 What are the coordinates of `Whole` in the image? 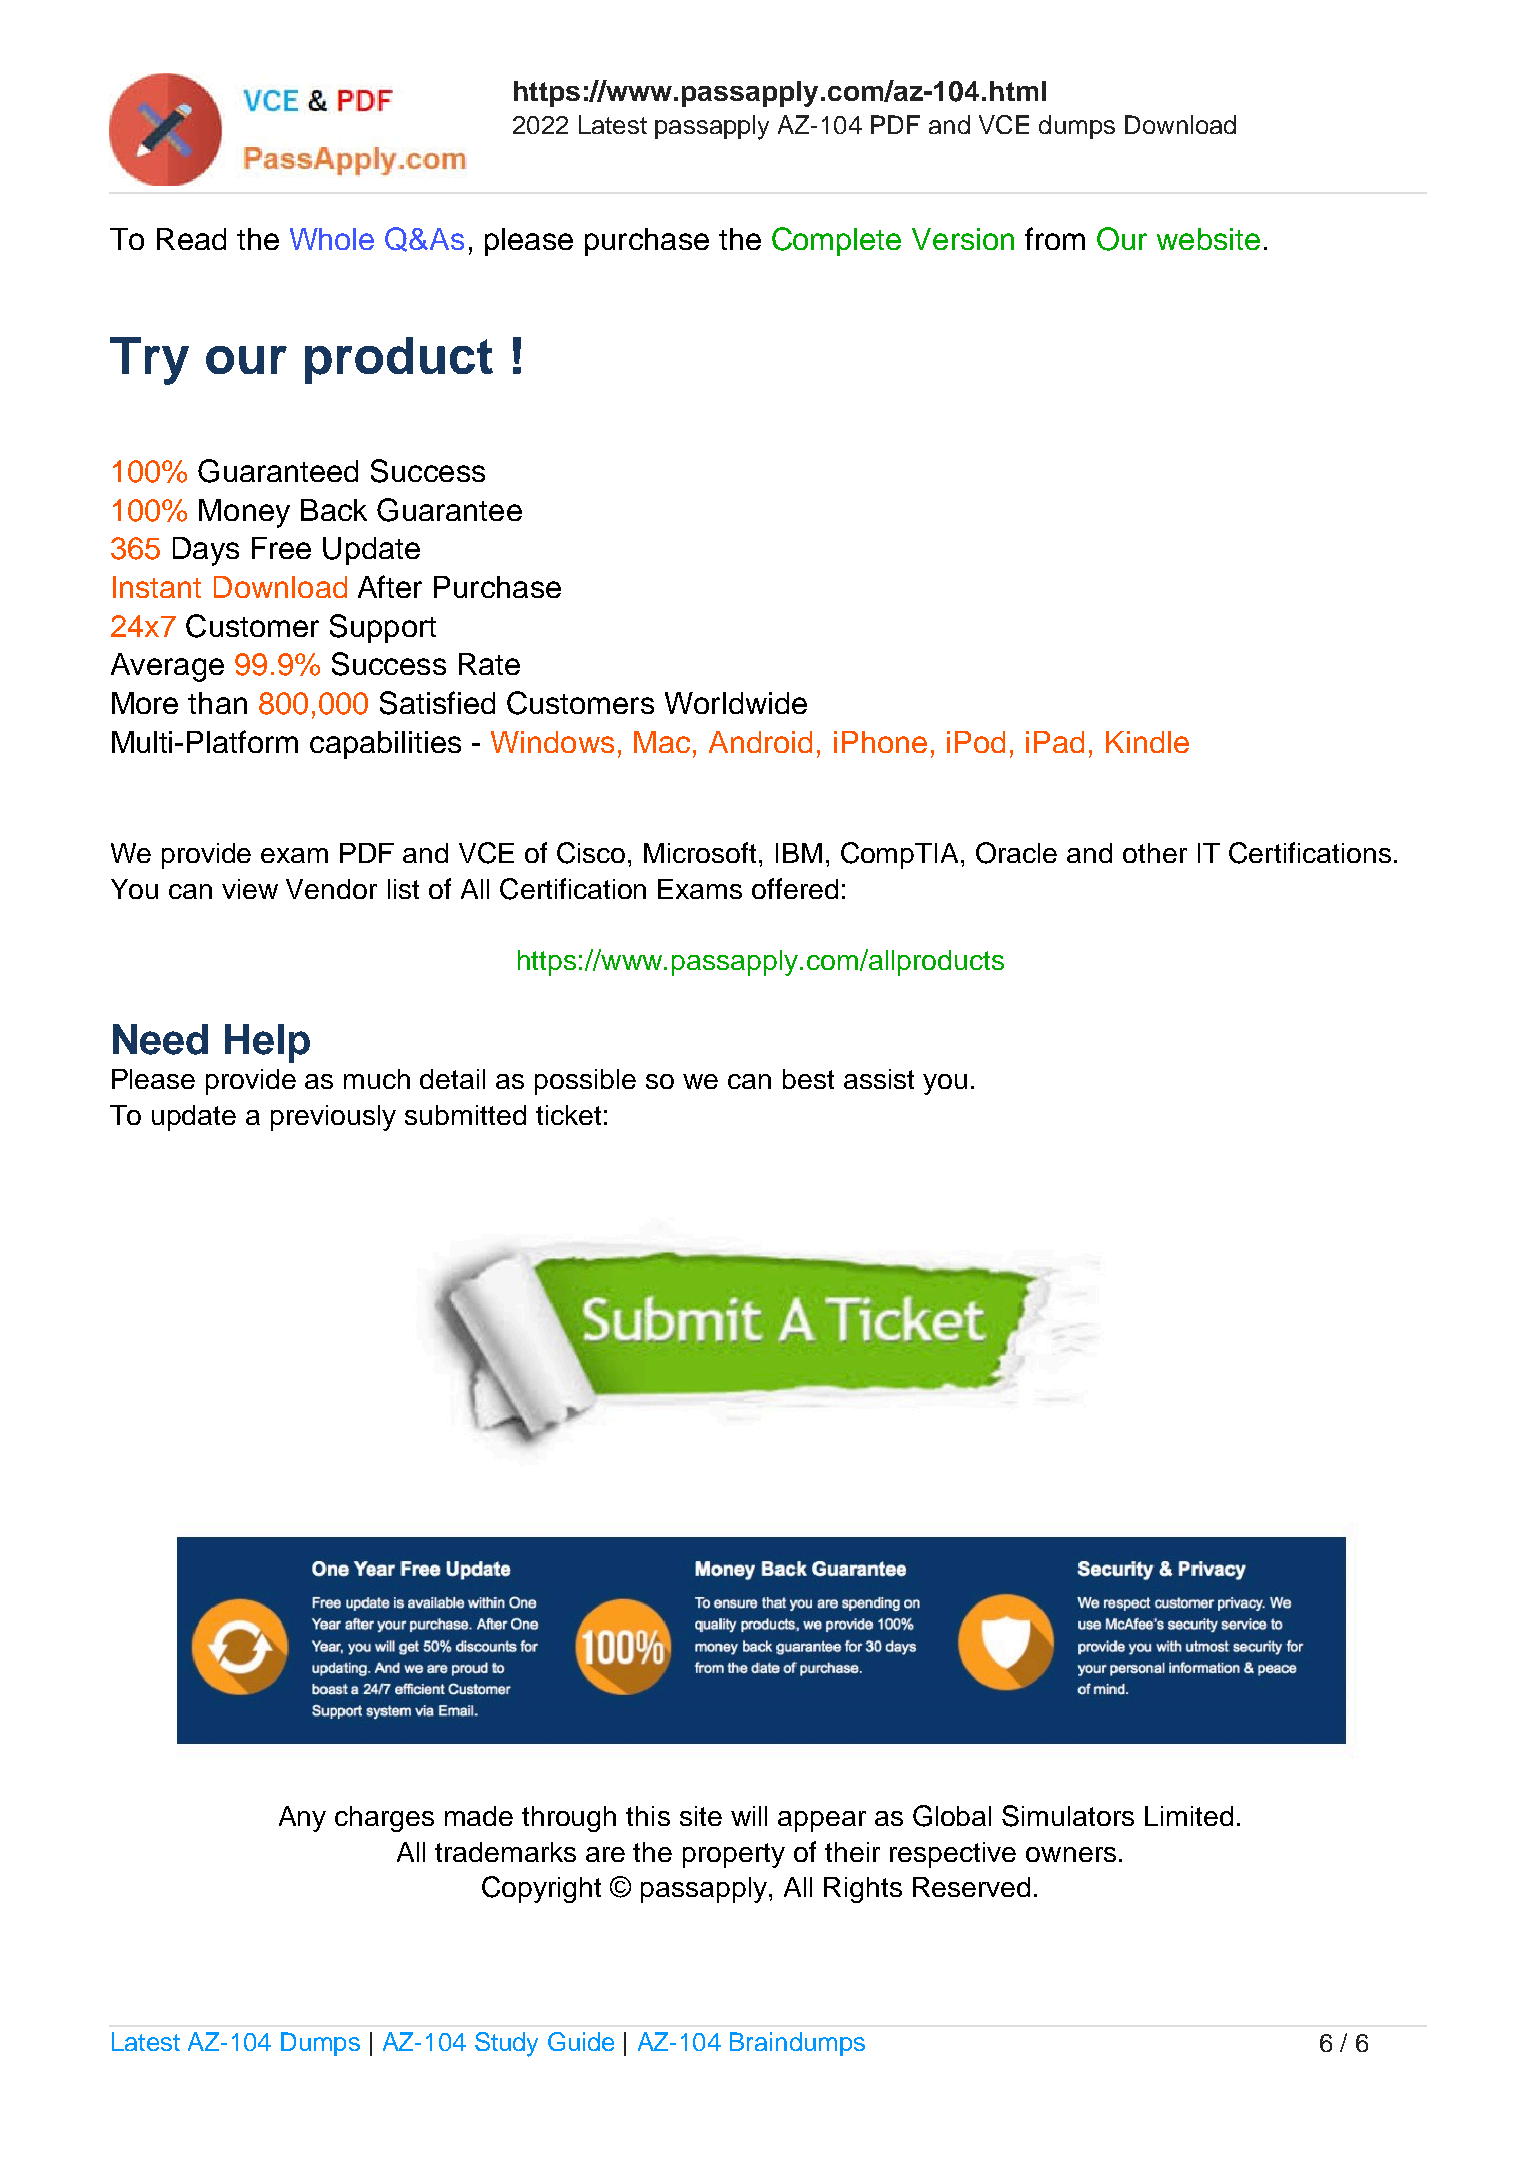 It's located at (332, 239).
